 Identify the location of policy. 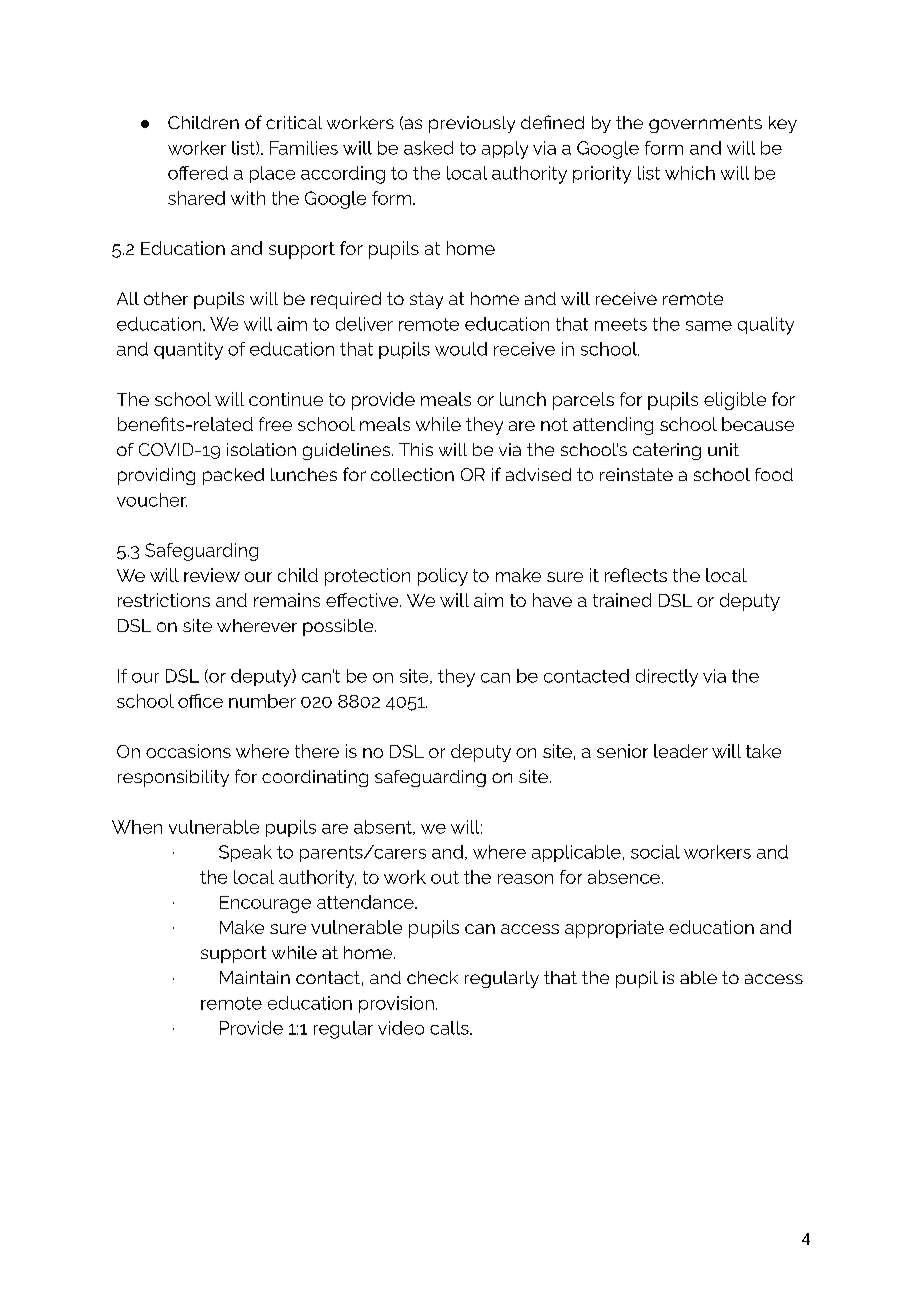
(443, 577).
